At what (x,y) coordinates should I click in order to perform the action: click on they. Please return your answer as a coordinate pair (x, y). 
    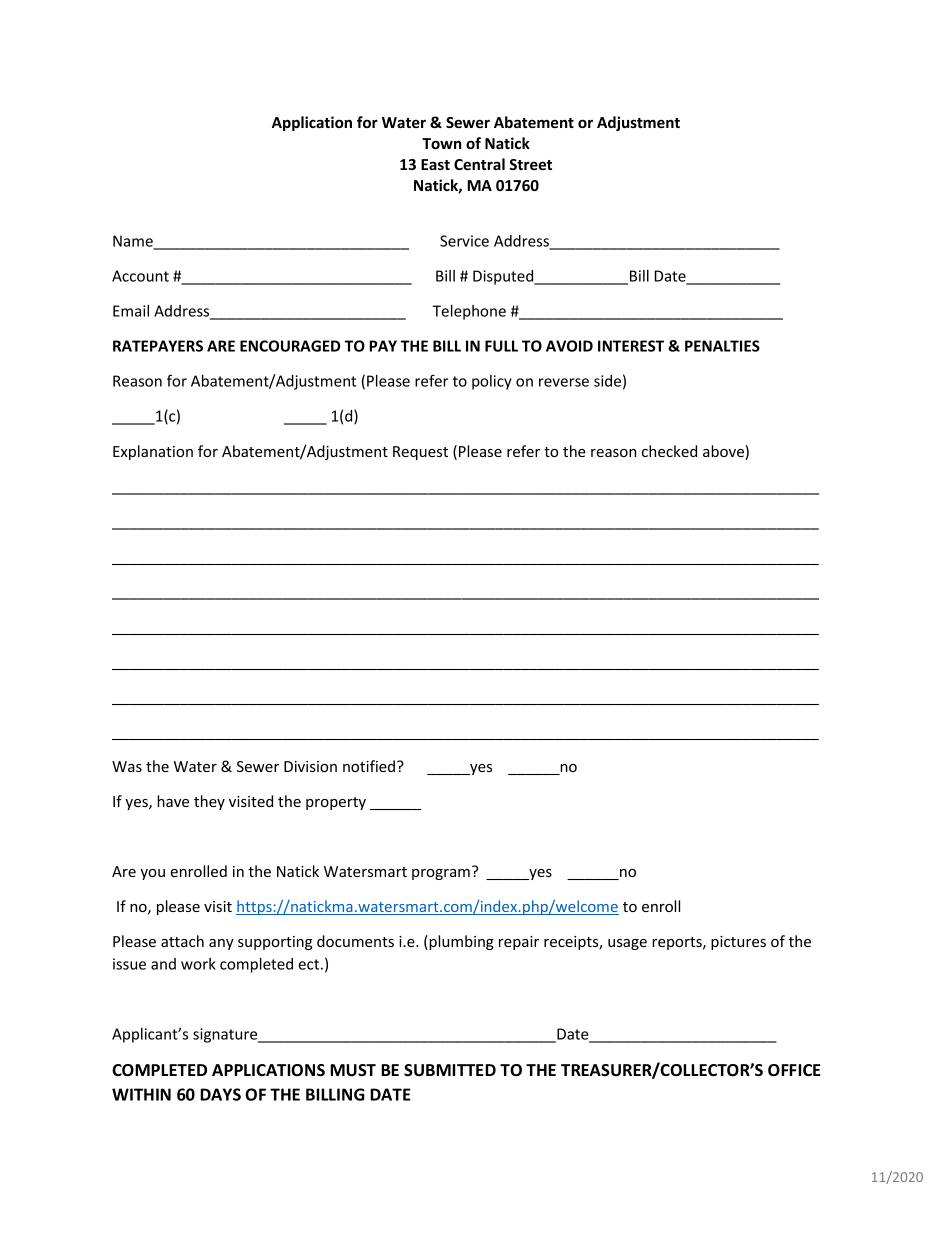
    Looking at the image, I should click on (209, 802).
